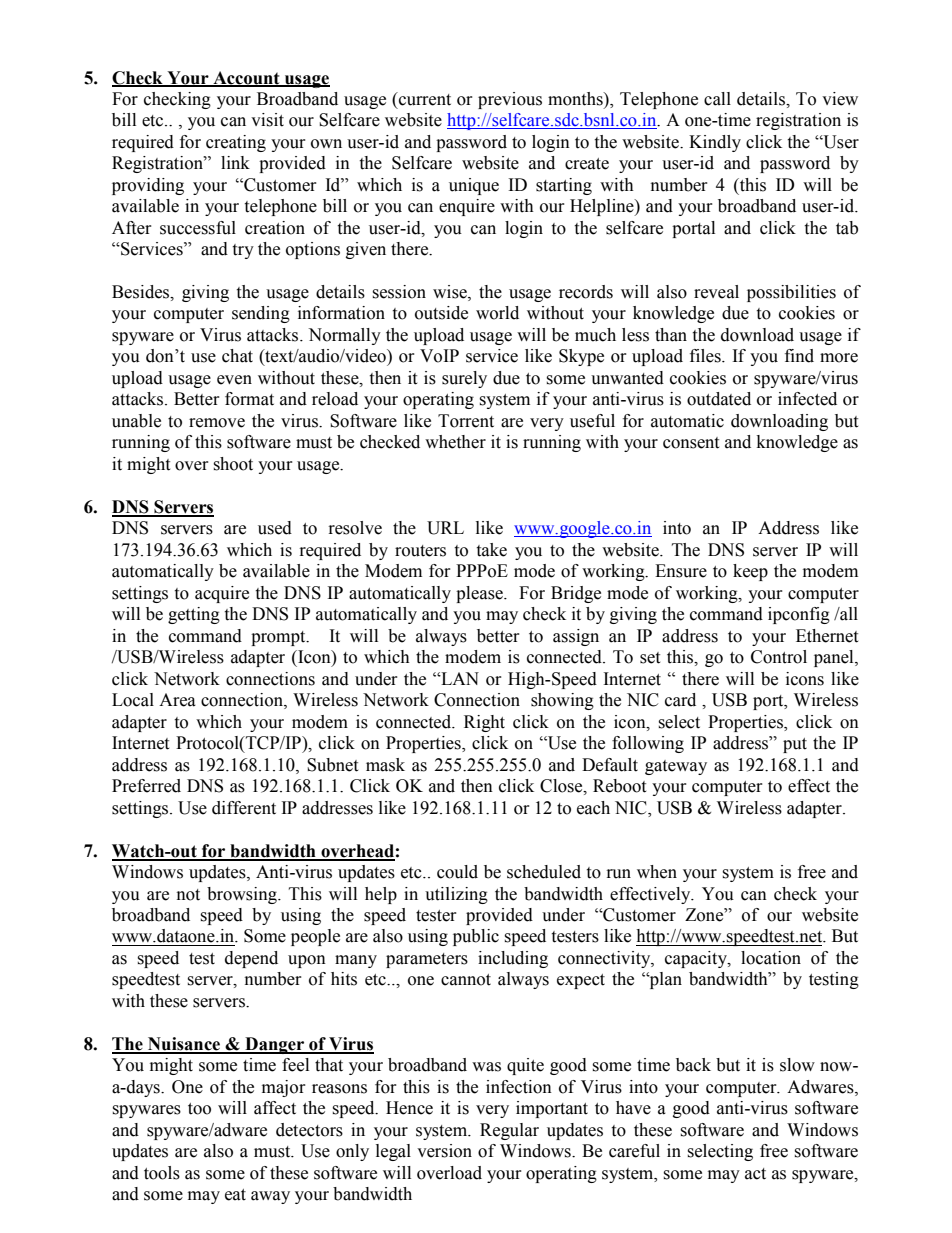 The width and height of the screenshot is (952, 1233). What do you see at coordinates (162, 1173) in the screenshot?
I see `tools` at bounding box center [162, 1173].
